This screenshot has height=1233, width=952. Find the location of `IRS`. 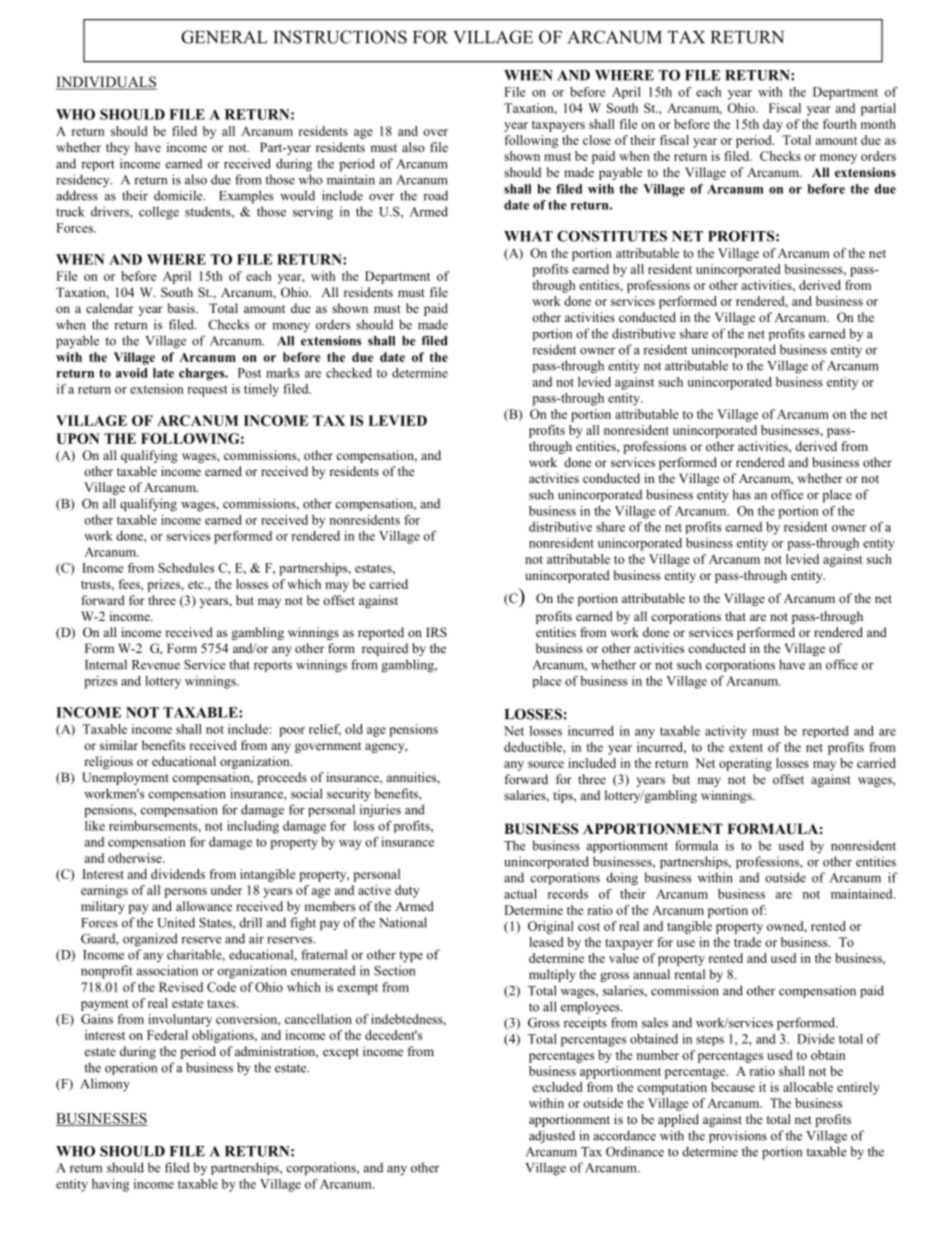

IRS is located at coordinates (436, 632).
